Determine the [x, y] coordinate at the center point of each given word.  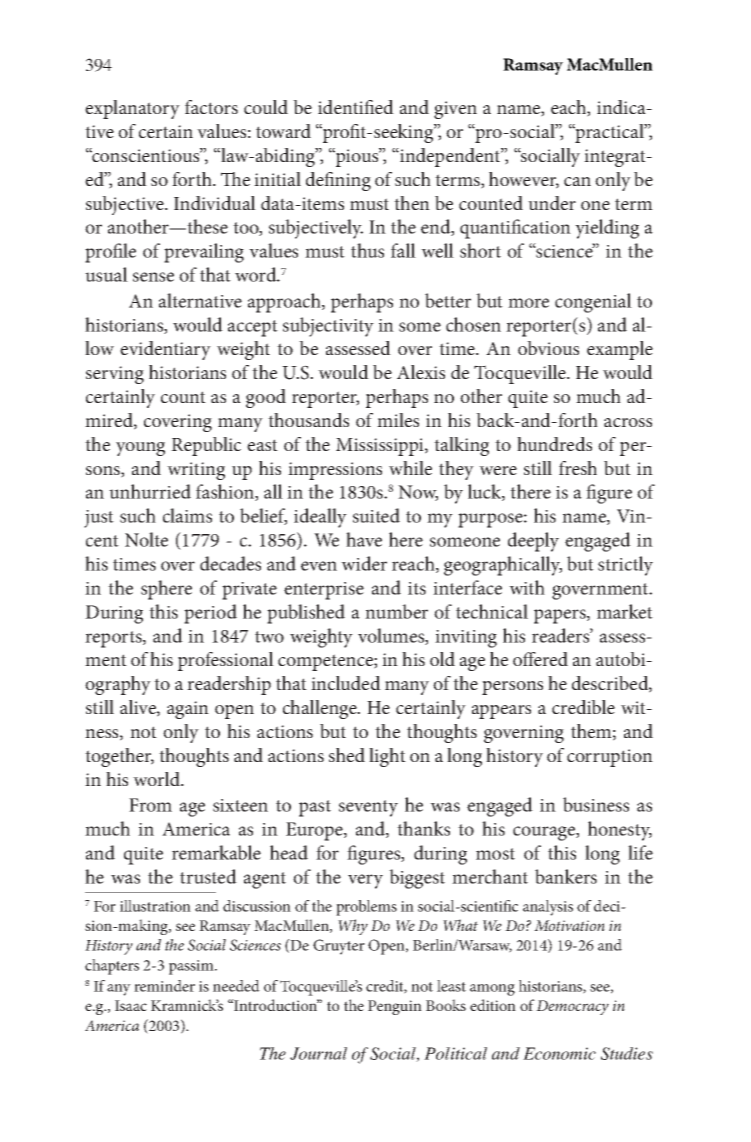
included [346, 683]
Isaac [131, 1005]
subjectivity [328, 327]
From [150, 805]
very [365, 881]
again [188, 710]
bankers [566, 876]
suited [376, 515]
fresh [578, 468]
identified [356, 107]
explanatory [132, 109]
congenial [593, 303]
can [577, 181]
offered [540, 659]
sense [153, 277]
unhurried [150, 491]
